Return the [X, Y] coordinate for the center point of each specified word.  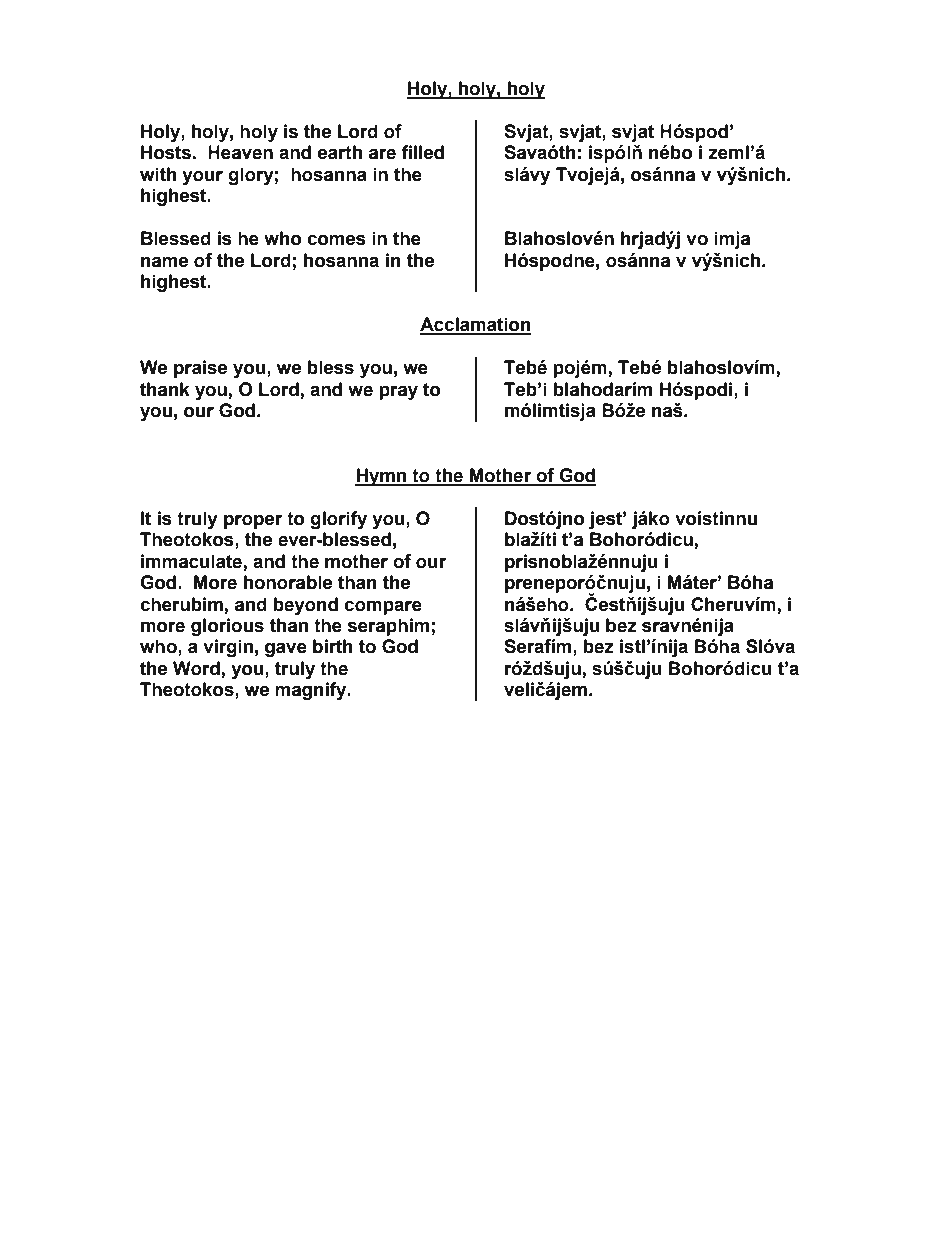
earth [340, 152]
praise [200, 369]
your [202, 177]
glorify [338, 520]
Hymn [382, 477]
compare [383, 607]
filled [422, 152]
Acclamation [475, 325]
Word [197, 669]
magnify [312, 691]
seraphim [388, 627]
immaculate [191, 561]
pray [398, 392]
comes [336, 240]
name [164, 262]
